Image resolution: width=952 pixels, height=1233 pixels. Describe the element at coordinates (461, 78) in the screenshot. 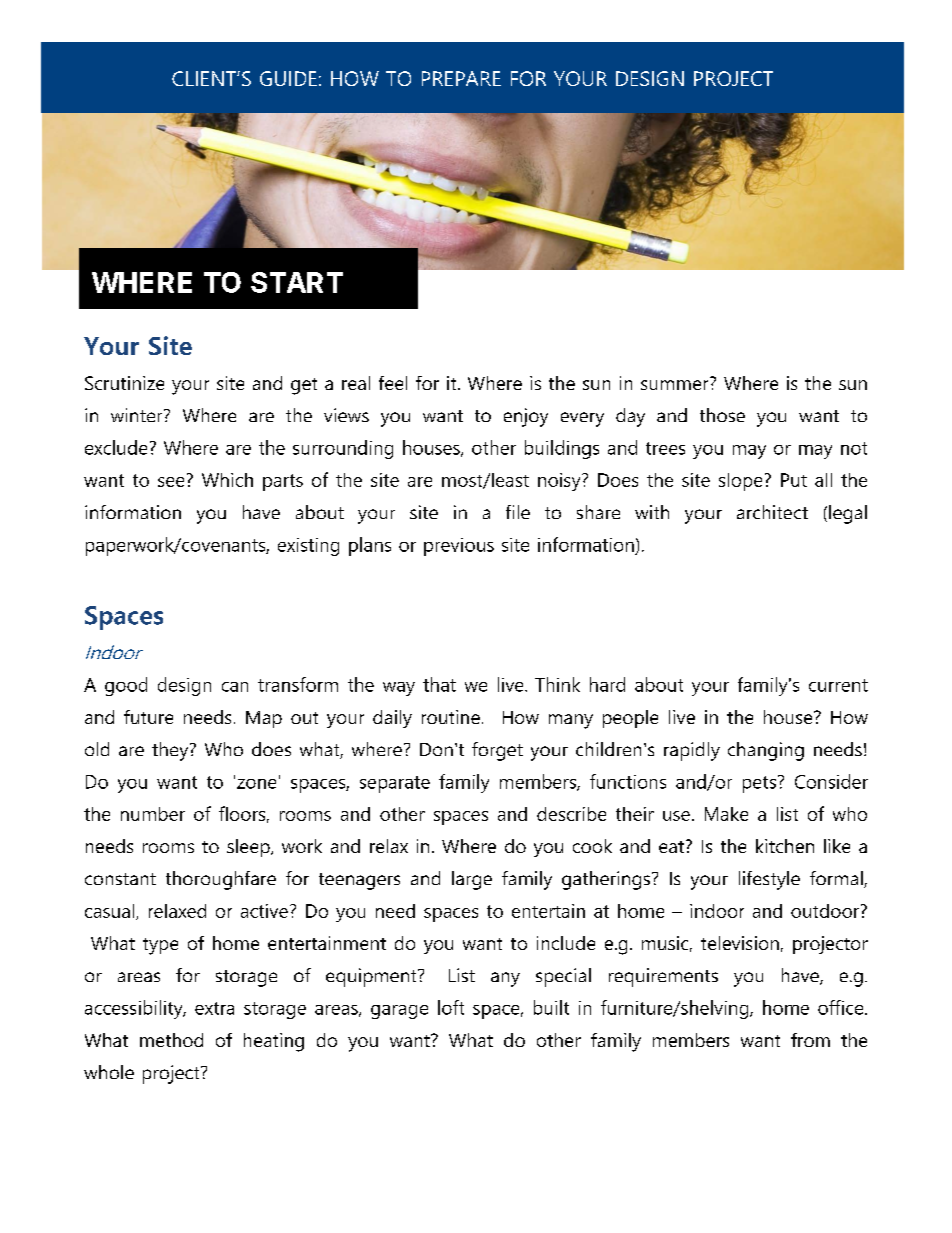

I see `PREPARE` at that location.
